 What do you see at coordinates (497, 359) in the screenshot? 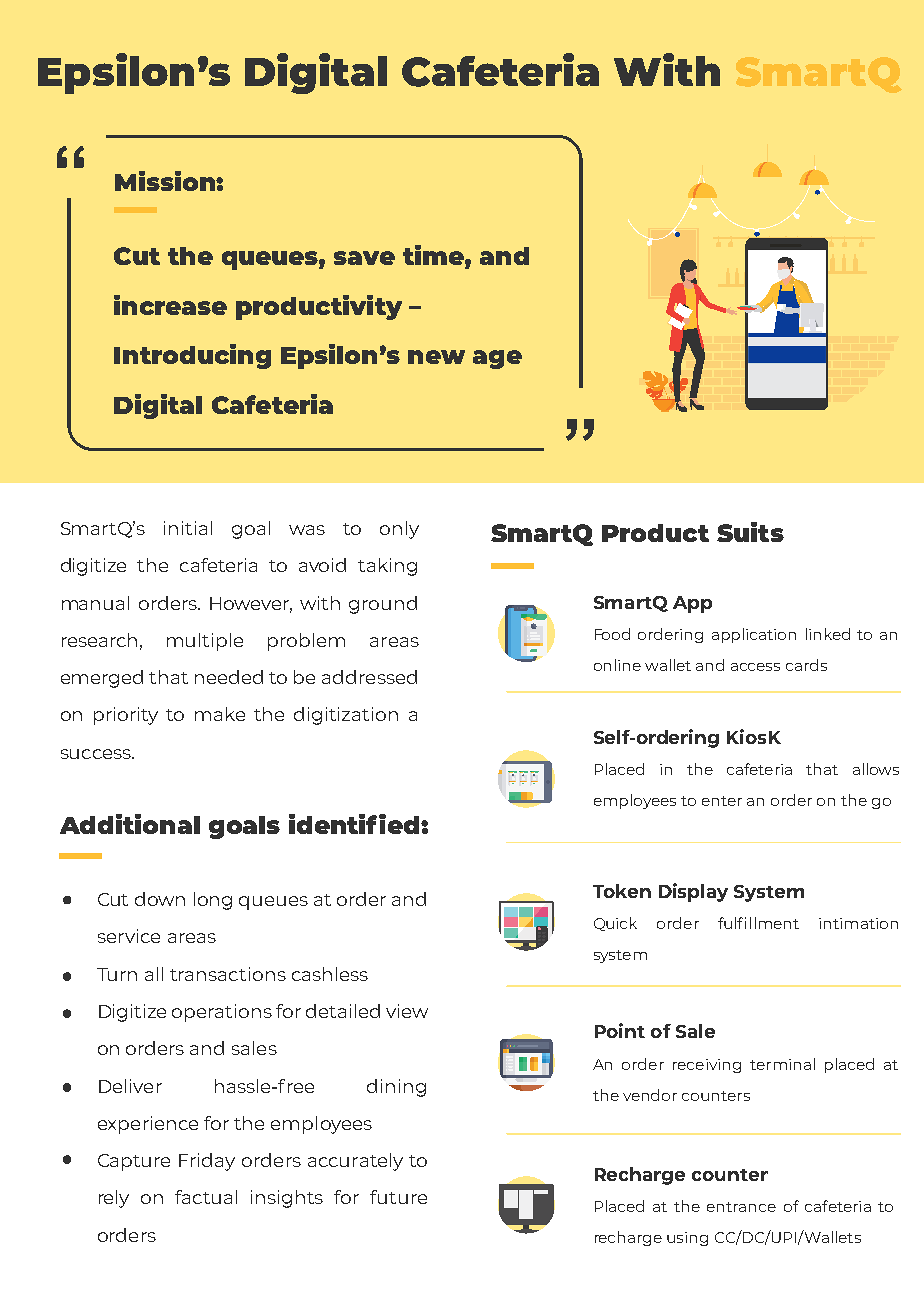
I see `age` at bounding box center [497, 359].
